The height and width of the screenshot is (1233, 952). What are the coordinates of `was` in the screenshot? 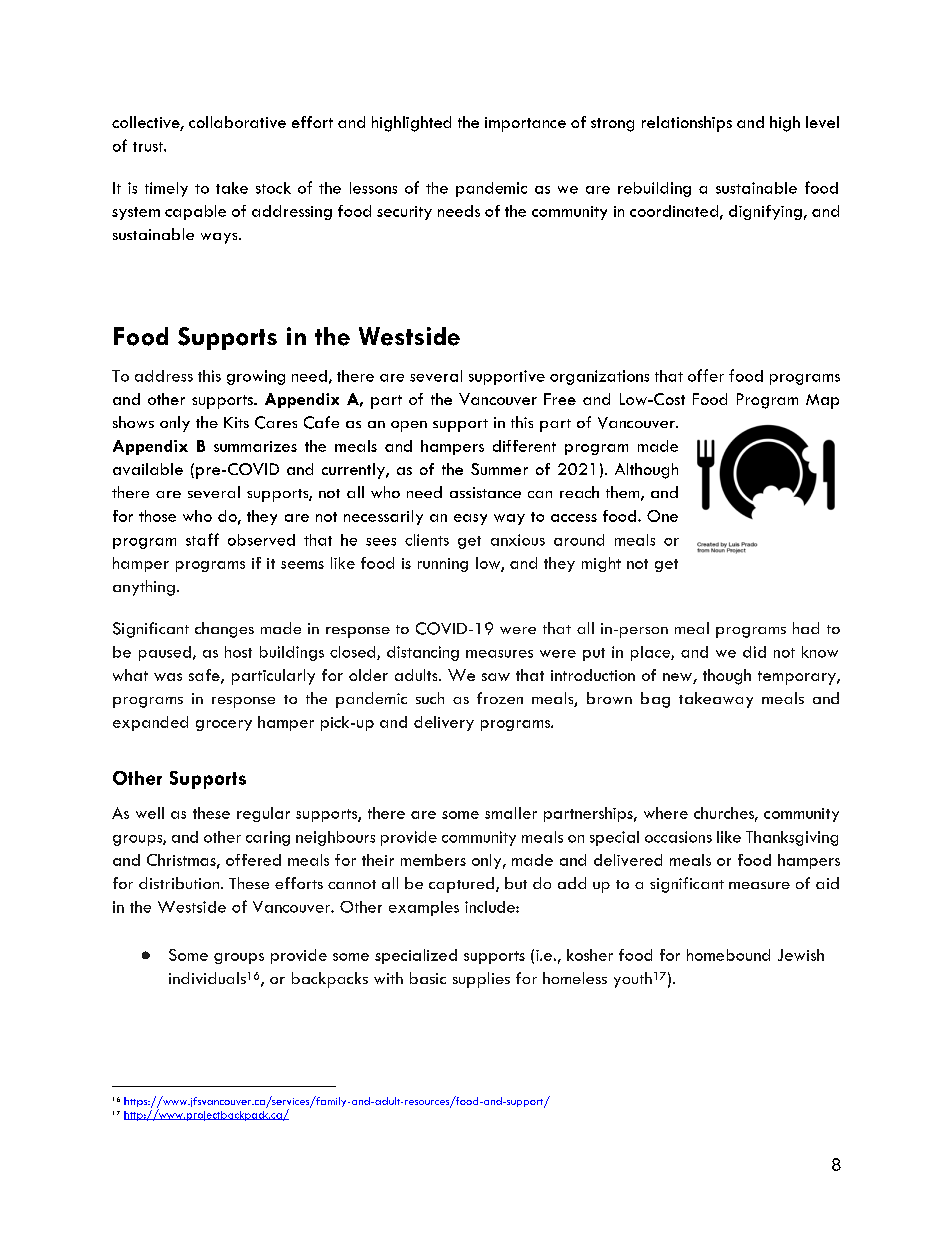 It's located at (168, 677).
